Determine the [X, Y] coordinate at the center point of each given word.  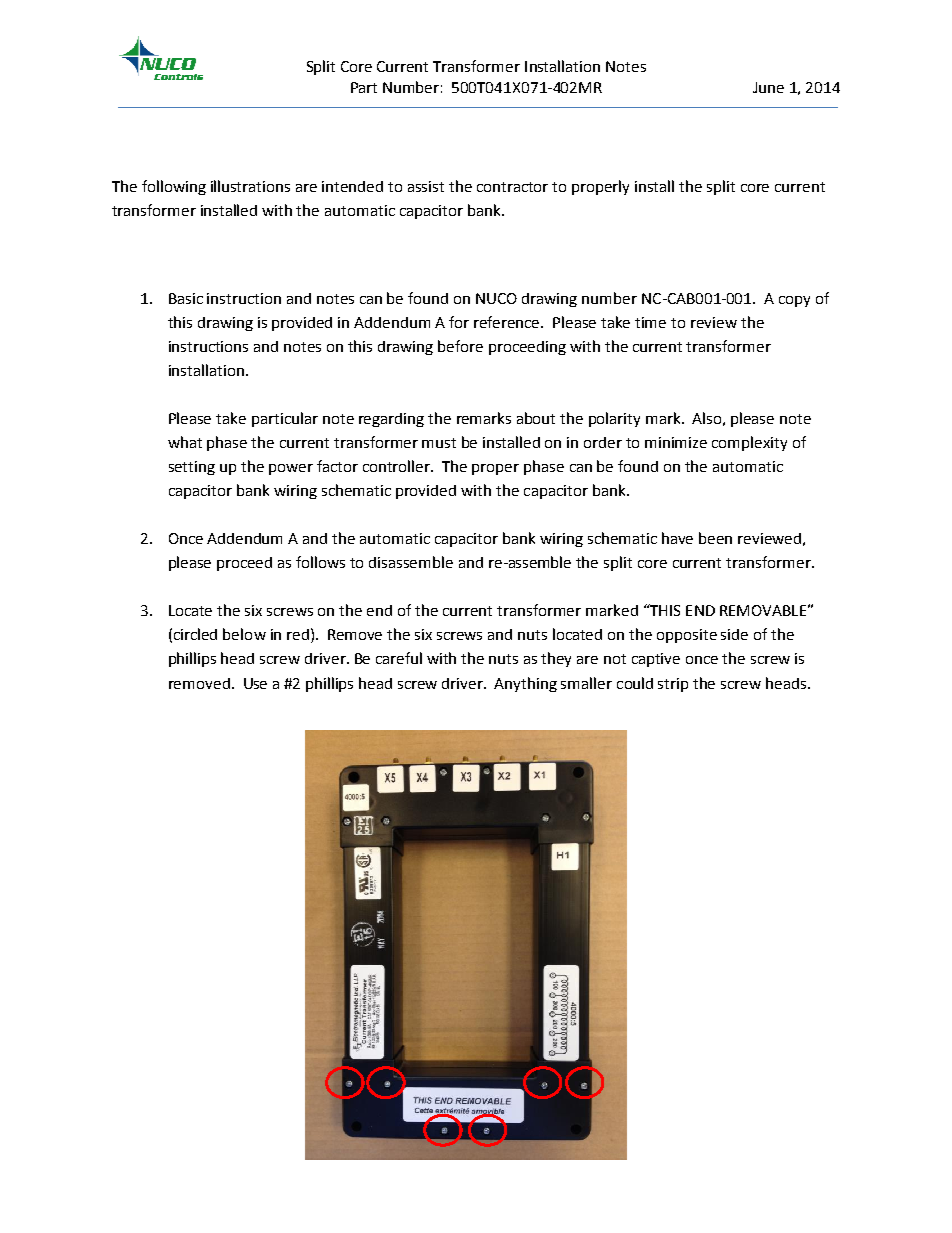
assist [426, 186]
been [715, 538]
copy [794, 301]
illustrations [250, 186]
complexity [749, 443]
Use [255, 683]
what [185, 442]
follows [320, 562]
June [768, 87]
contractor [512, 187]
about [536, 418]
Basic [186, 298]
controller [398, 466]
